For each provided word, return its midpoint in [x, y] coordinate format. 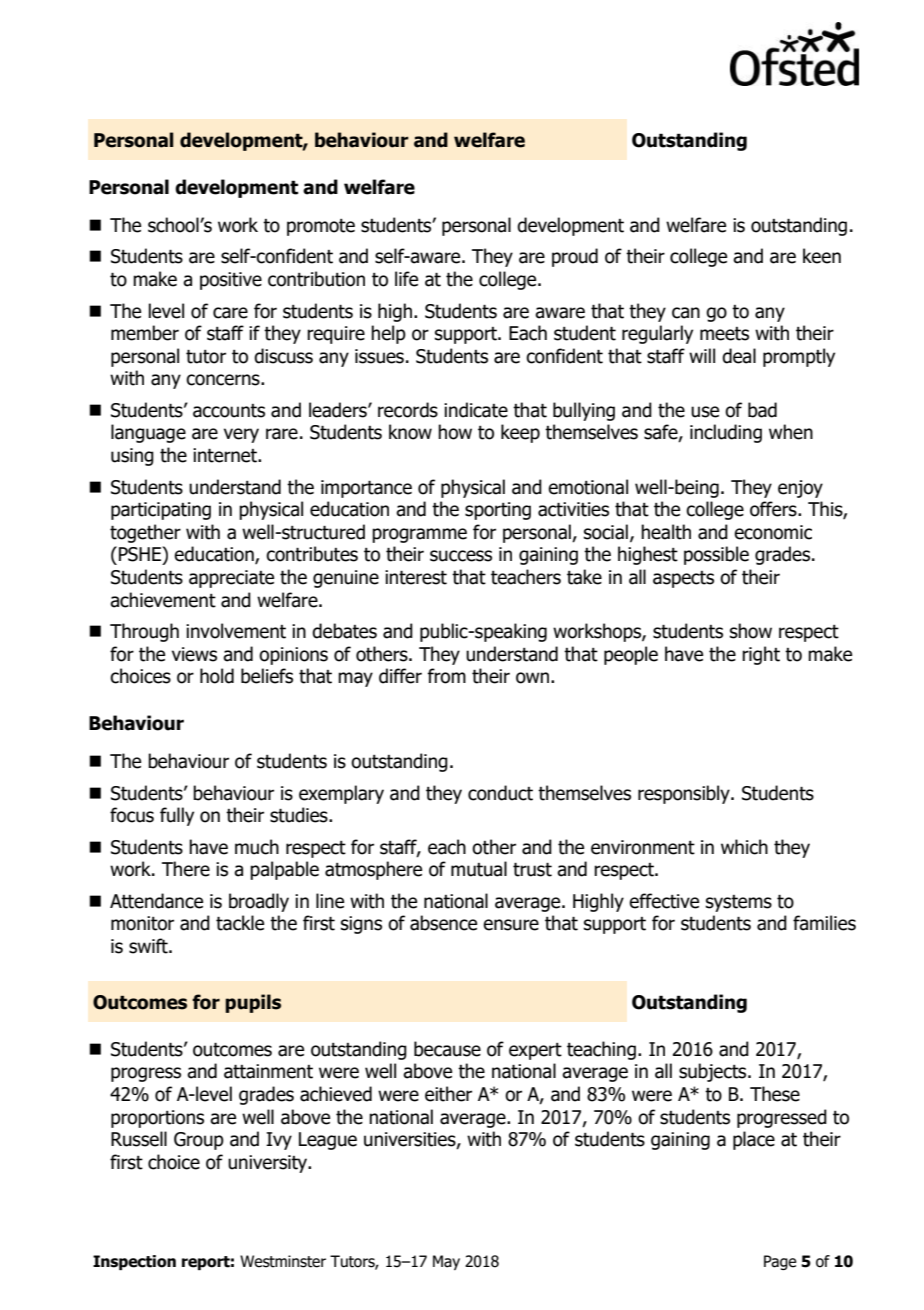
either [448, 1094]
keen [822, 256]
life [406, 279]
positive [231, 281]
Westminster [283, 1261]
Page [780, 1262]
